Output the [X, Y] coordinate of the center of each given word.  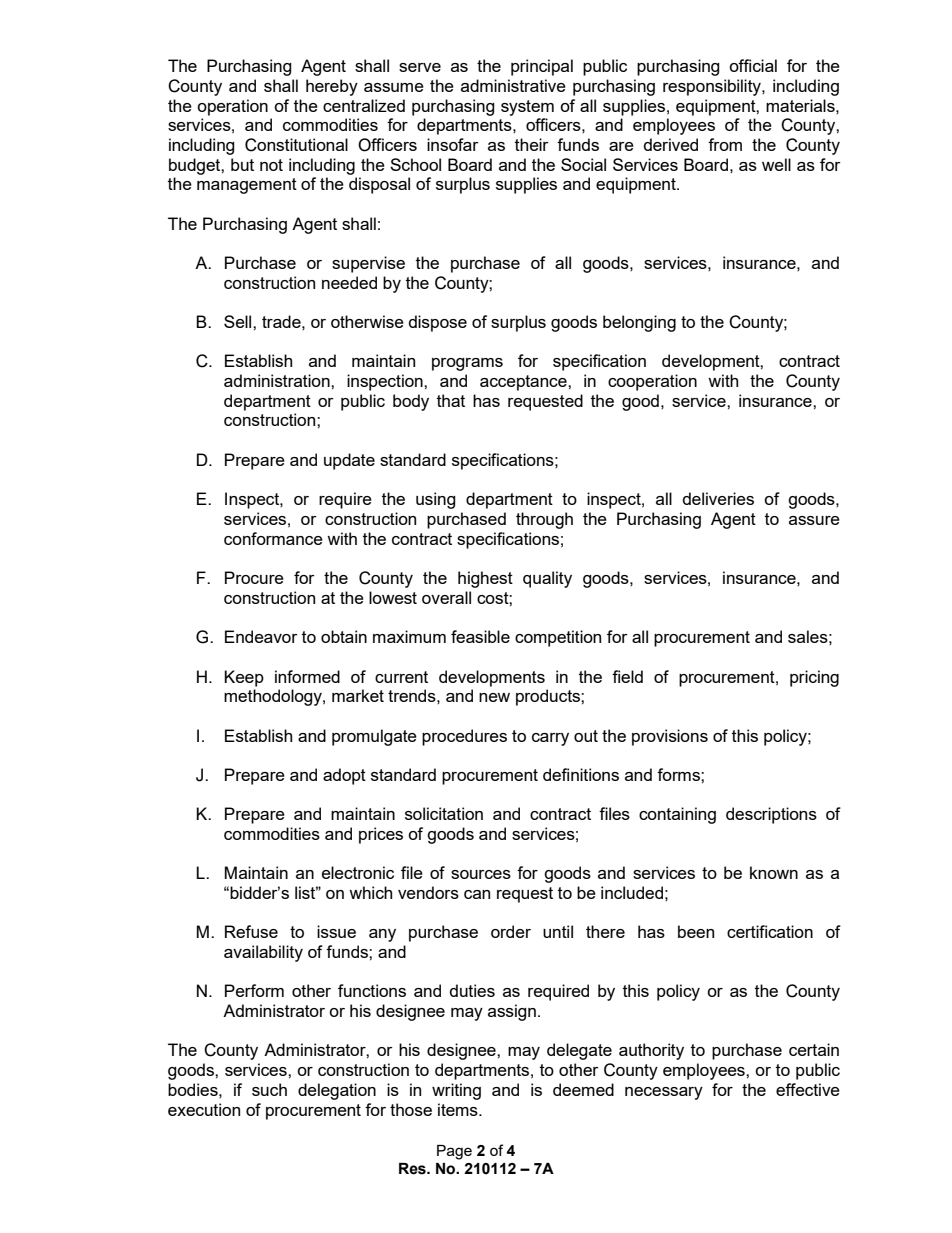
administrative [513, 85]
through [544, 520]
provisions [670, 737]
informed [307, 676]
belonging [639, 323]
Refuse [251, 931]
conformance [273, 538]
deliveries [718, 498]
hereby [332, 87]
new [494, 697]
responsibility [713, 87]
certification [770, 931]
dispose [438, 323]
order [511, 931]
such [269, 1089]
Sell [239, 321]
